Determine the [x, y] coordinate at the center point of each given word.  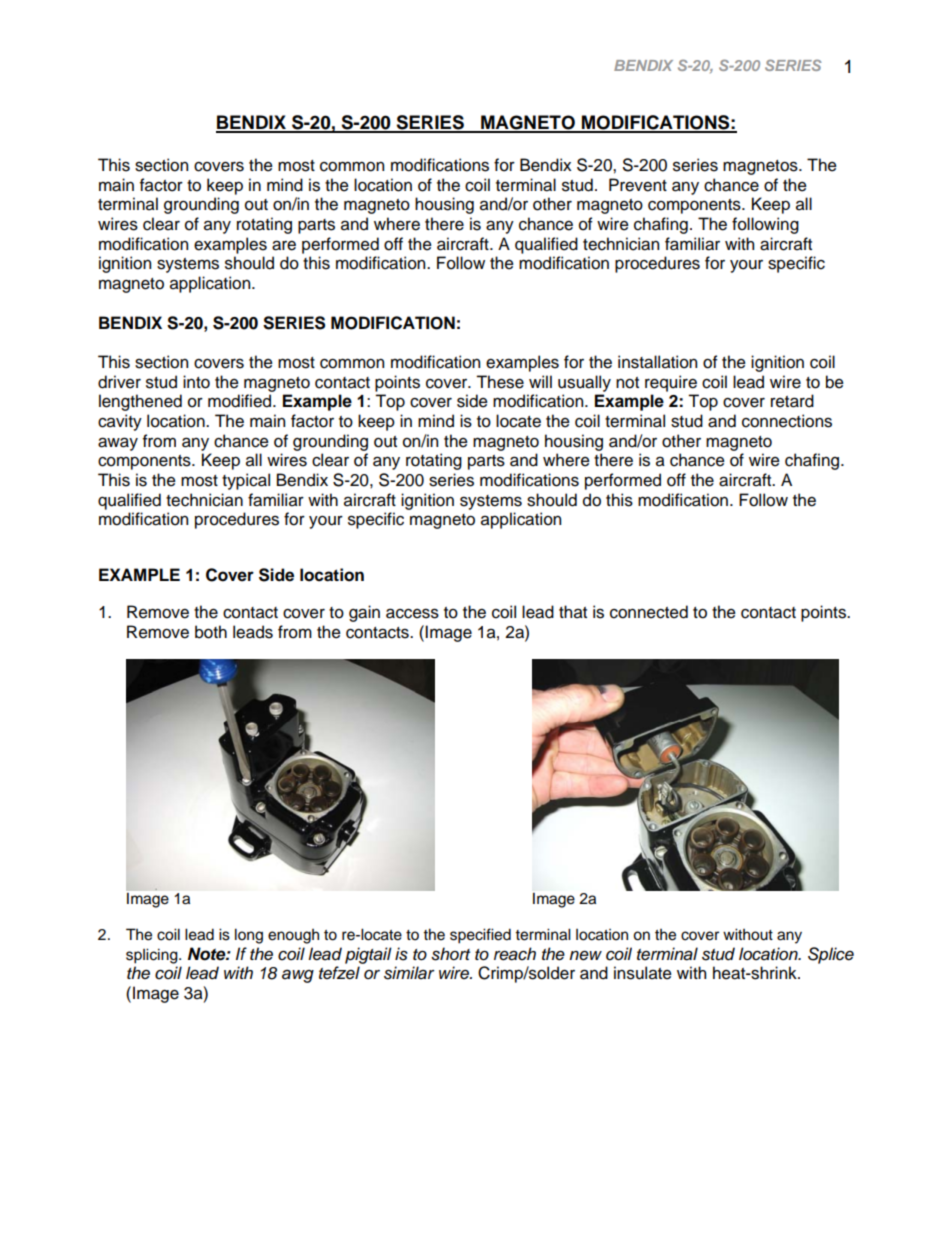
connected [649, 612]
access [412, 613]
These [500, 382]
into [196, 382]
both [211, 632]
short [450, 954]
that [573, 612]
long [249, 936]
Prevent [638, 185]
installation [657, 362]
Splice [831, 955]
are [284, 245]
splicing [153, 956]
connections [787, 421]
